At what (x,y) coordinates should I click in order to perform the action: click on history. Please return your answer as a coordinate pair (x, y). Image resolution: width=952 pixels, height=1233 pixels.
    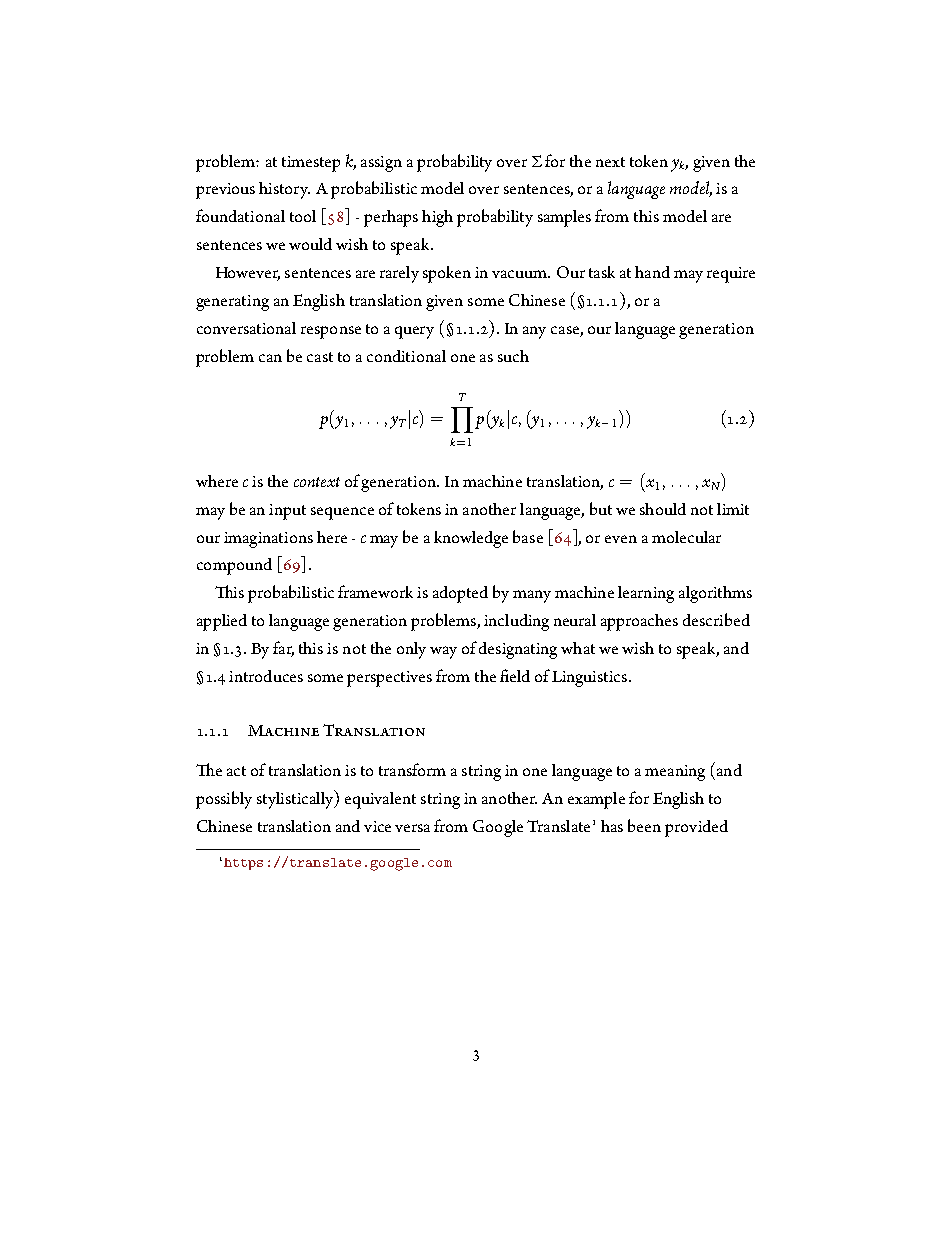
    Looking at the image, I should click on (284, 190).
